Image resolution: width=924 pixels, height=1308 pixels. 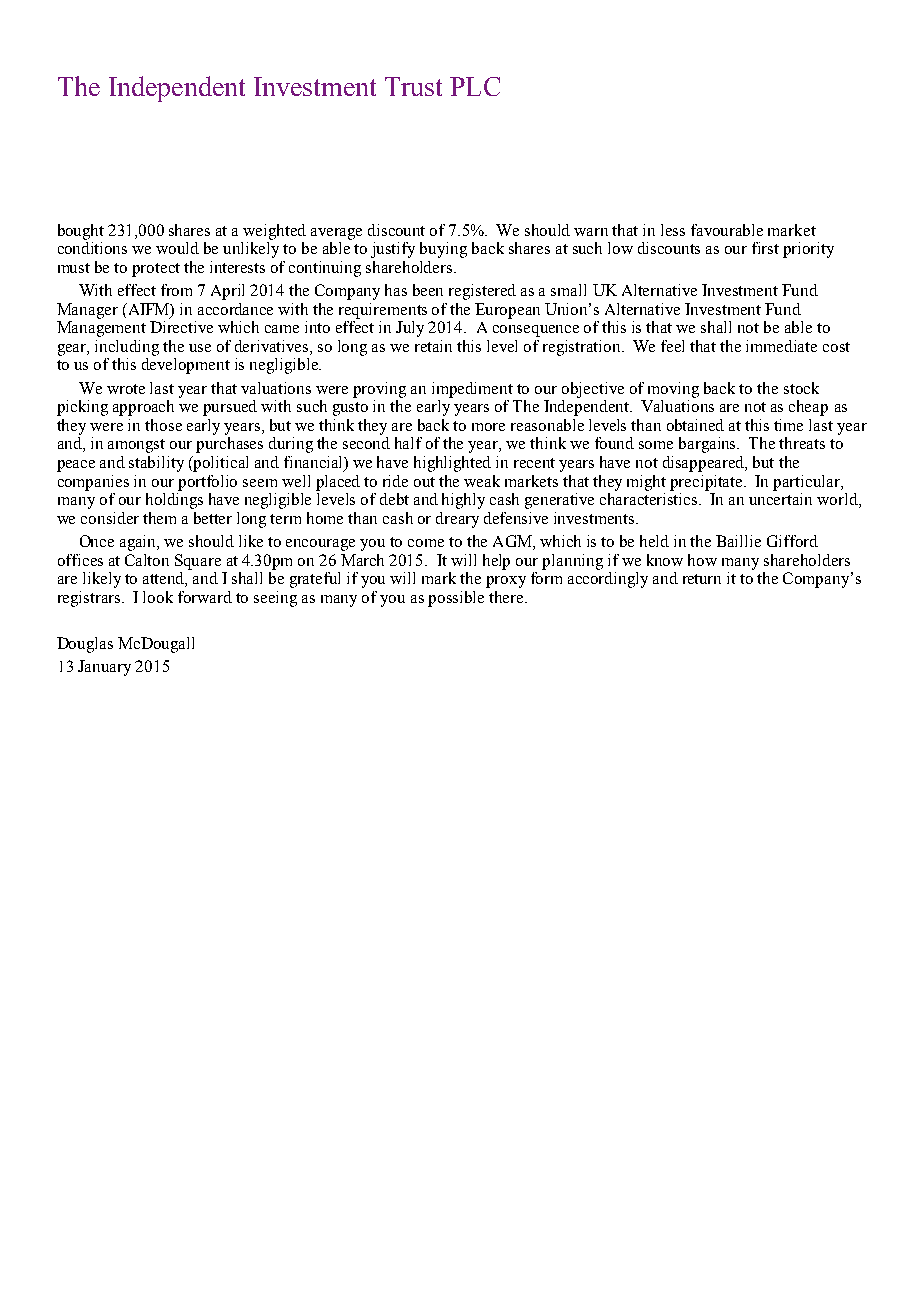 I want to click on less, so click(x=673, y=230).
